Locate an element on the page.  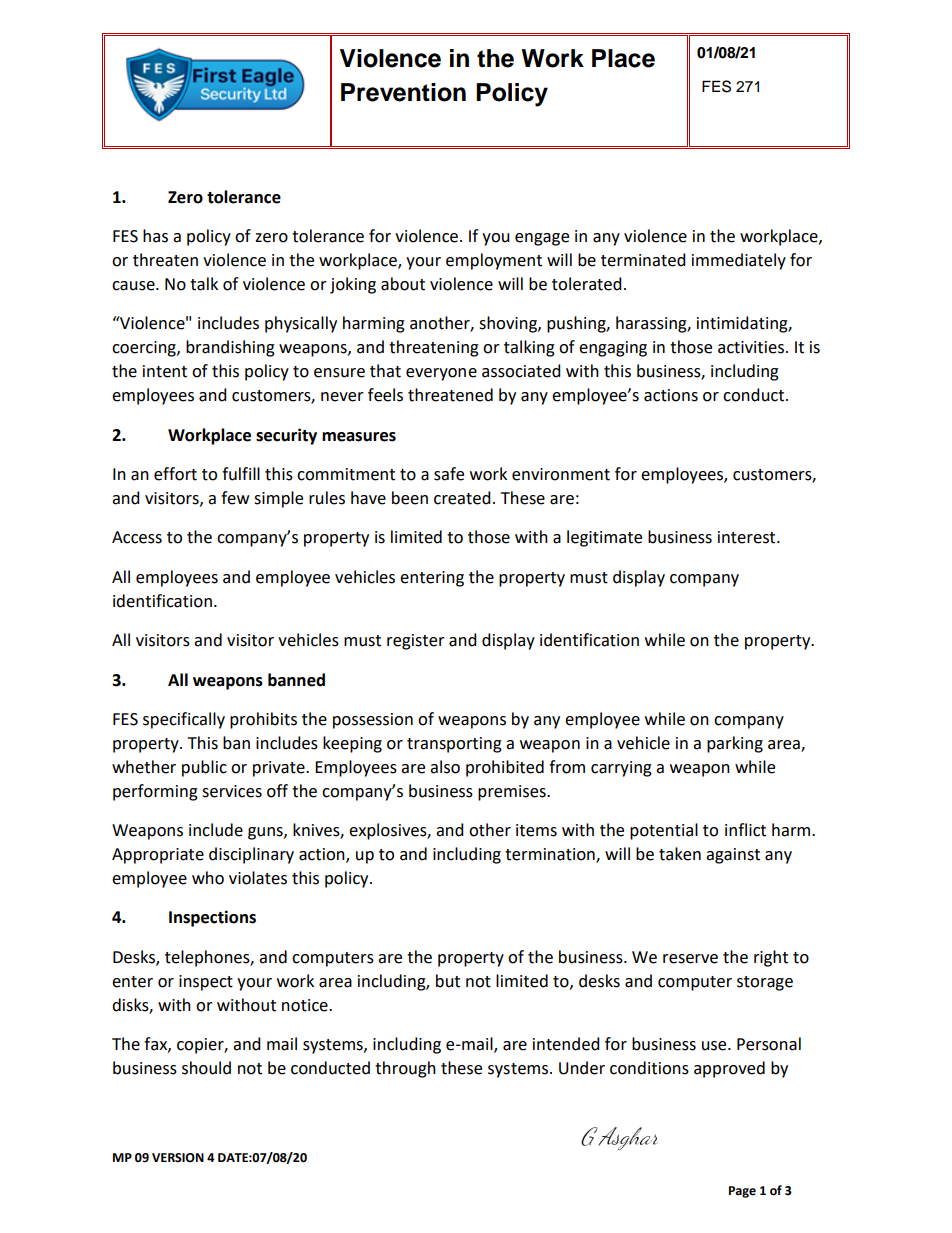
VERSION is located at coordinates (178, 1158).
